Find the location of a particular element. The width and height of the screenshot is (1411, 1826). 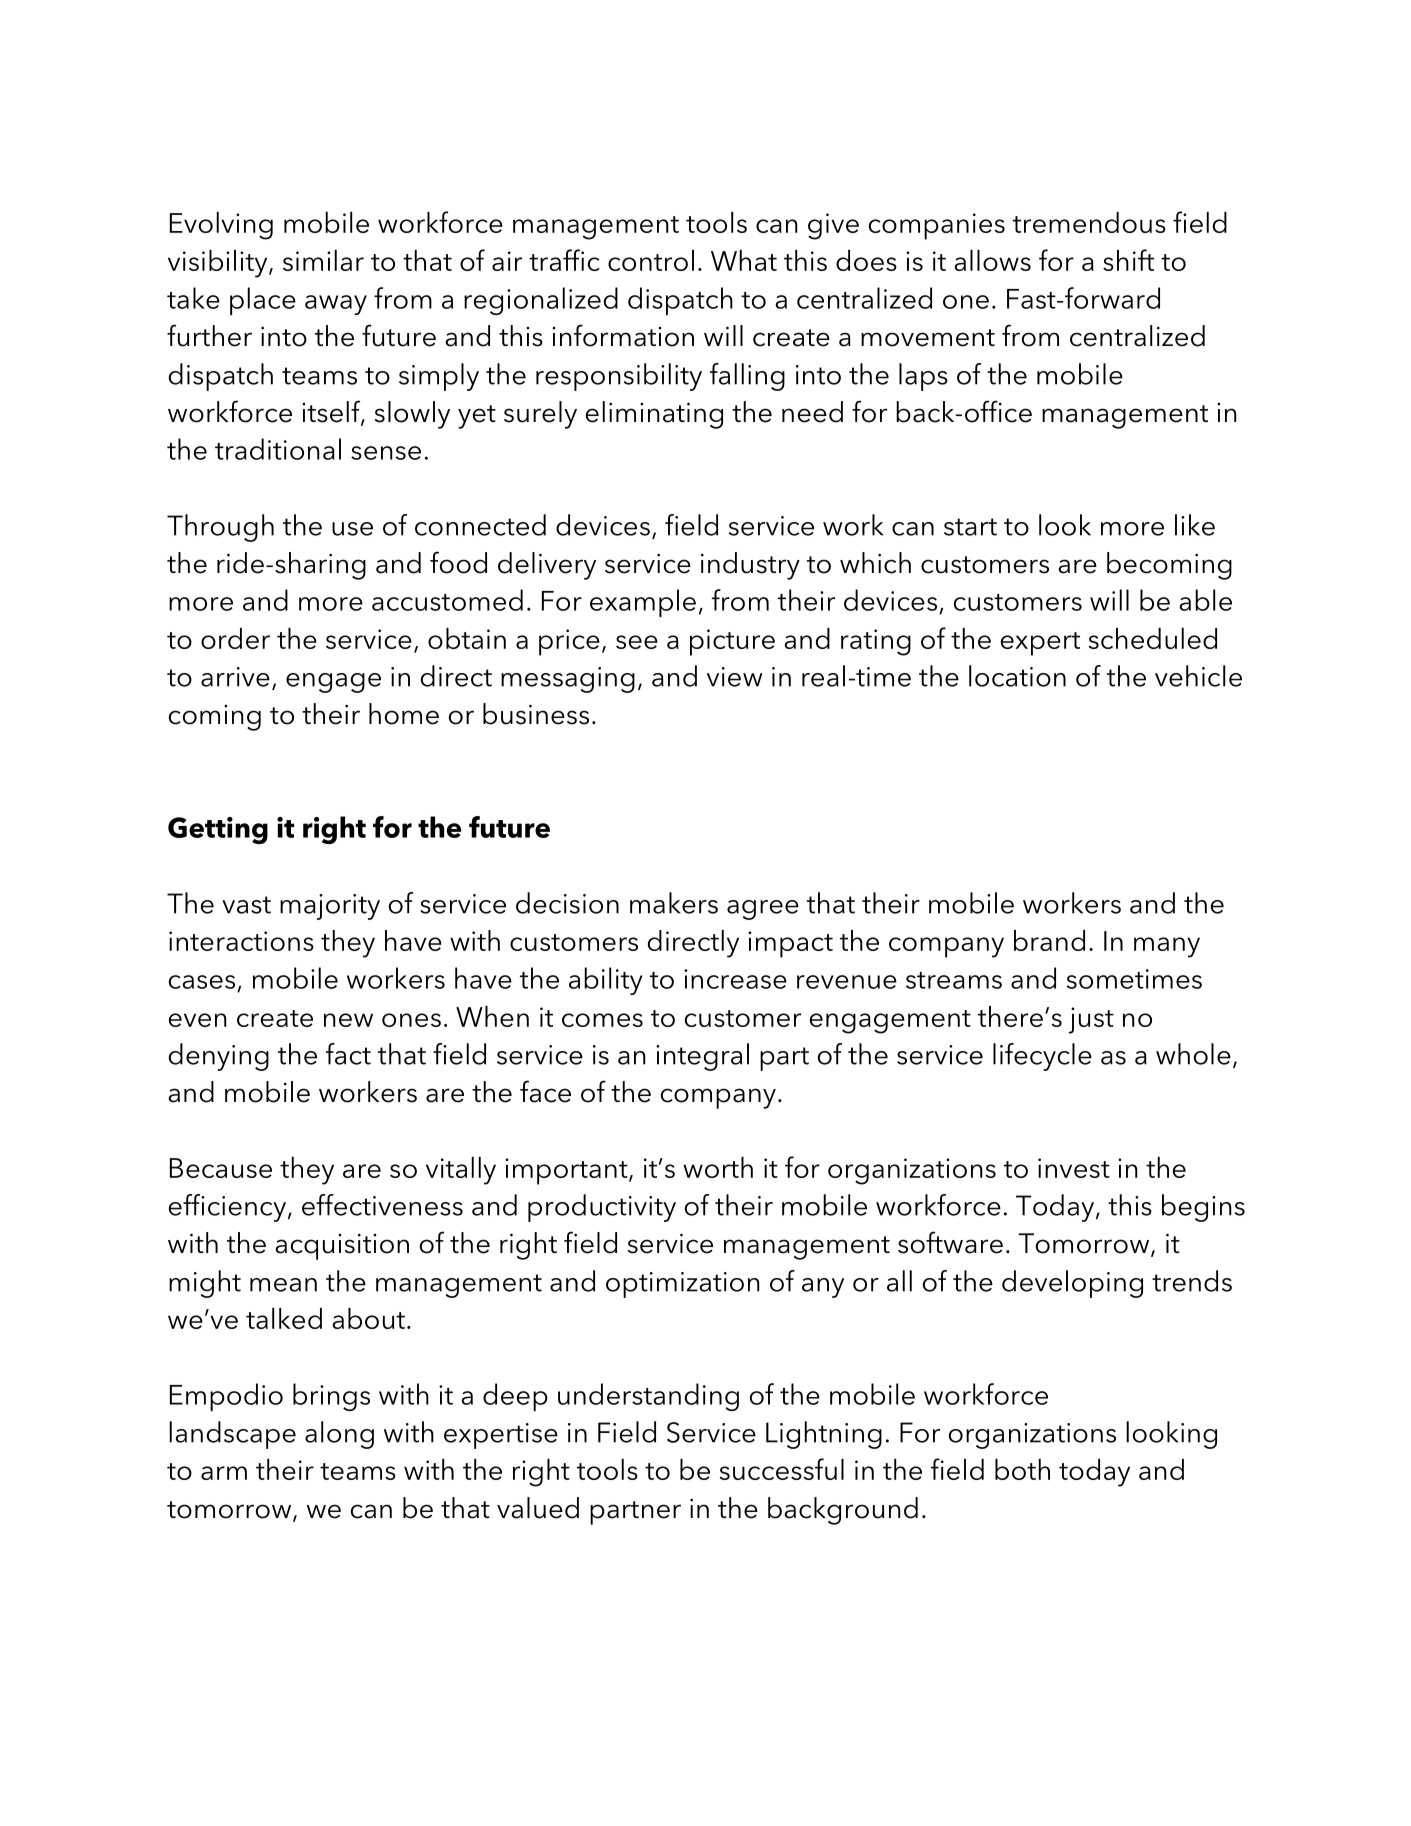

view is located at coordinates (735, 677).
